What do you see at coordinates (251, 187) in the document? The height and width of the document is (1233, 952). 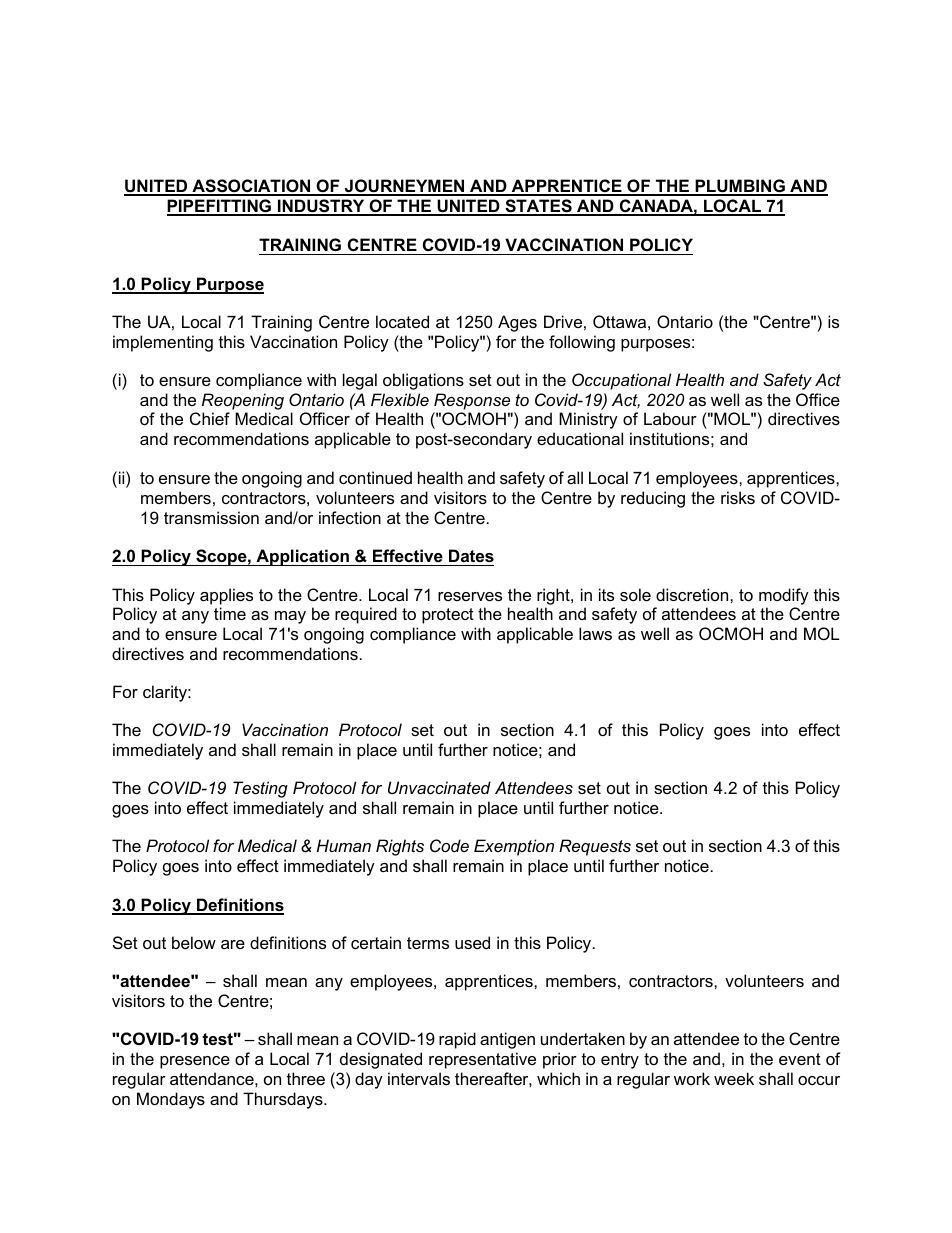 I see `ASSOCIATION` at bounding box center [251, 187].
